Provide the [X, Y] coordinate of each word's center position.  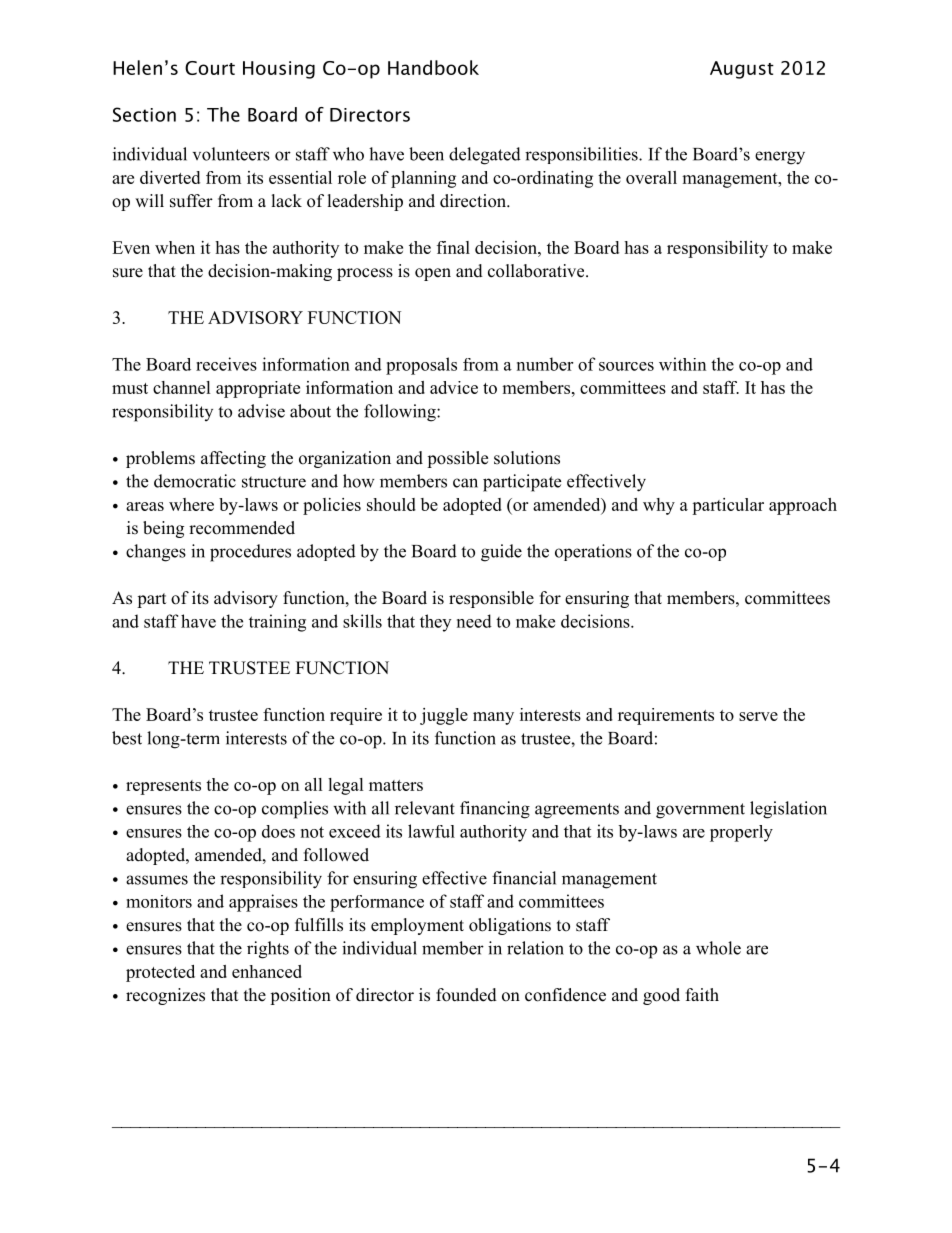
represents [163, 787]
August [742, 70]
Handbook [433, 67]
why [659, 506]
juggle [444, 716]
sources [626, 366]
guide [501, 553]
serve [758, 716]
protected [160, 973]
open [433, 274]
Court [210, 68]
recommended [242, 528]
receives [226, 364]
